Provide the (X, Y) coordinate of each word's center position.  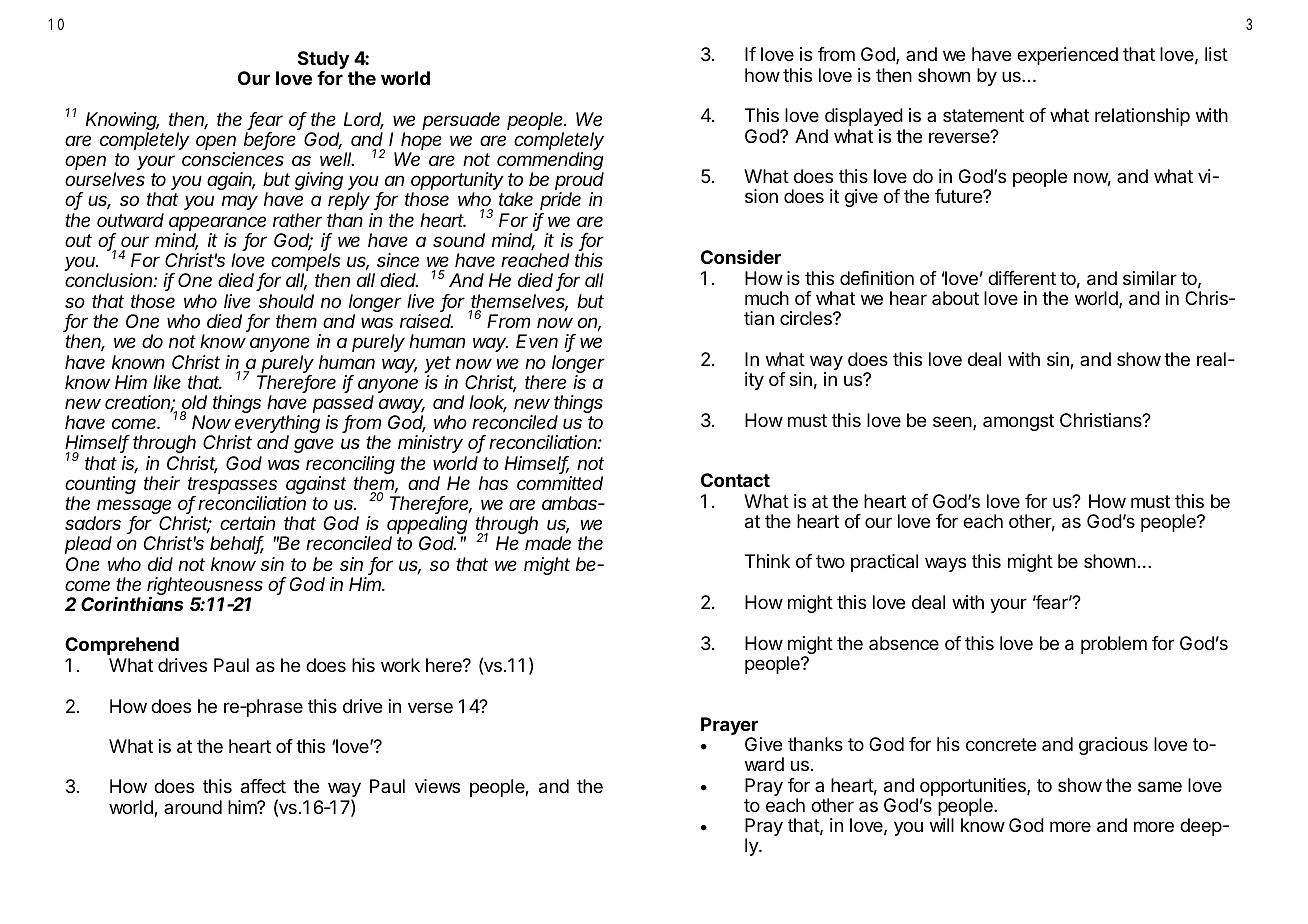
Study (323, 61)
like (167, 382)
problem (1114, 645)
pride (560, 201)
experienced (1067, 56)
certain (247, 523)
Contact (735, 480)
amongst (1018, 422)
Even (537, 341)
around (193, 807)
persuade (461, 121)
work (400, 665)
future (959, 196)
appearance (217, 225)
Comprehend (122, 646)
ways (945, 564)
